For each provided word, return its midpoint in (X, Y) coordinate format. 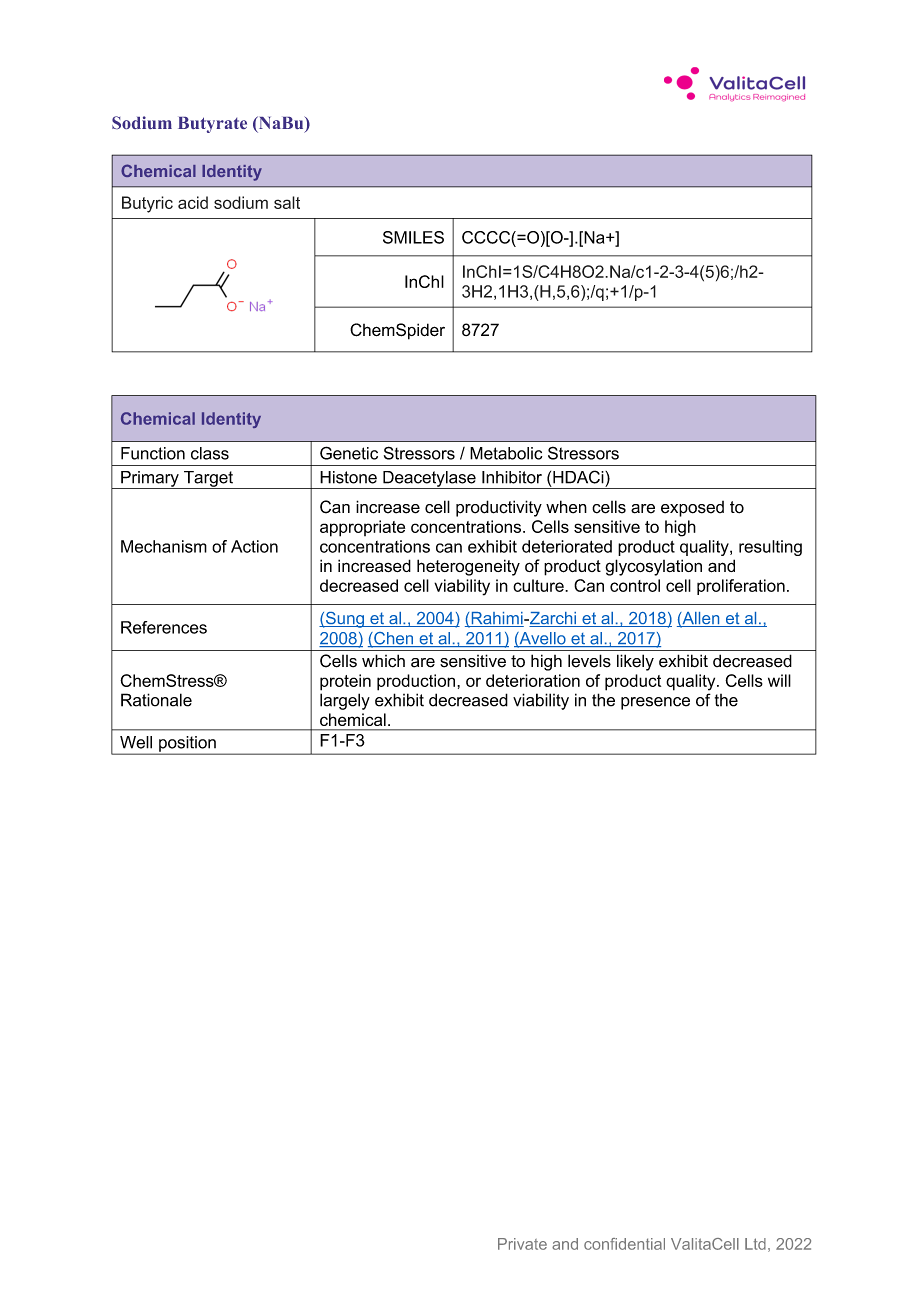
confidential (624, 1244)
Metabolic (506, 453)
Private (522, 1244)
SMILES (413, 237)
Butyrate (212, 125)
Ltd (755, 1244)
